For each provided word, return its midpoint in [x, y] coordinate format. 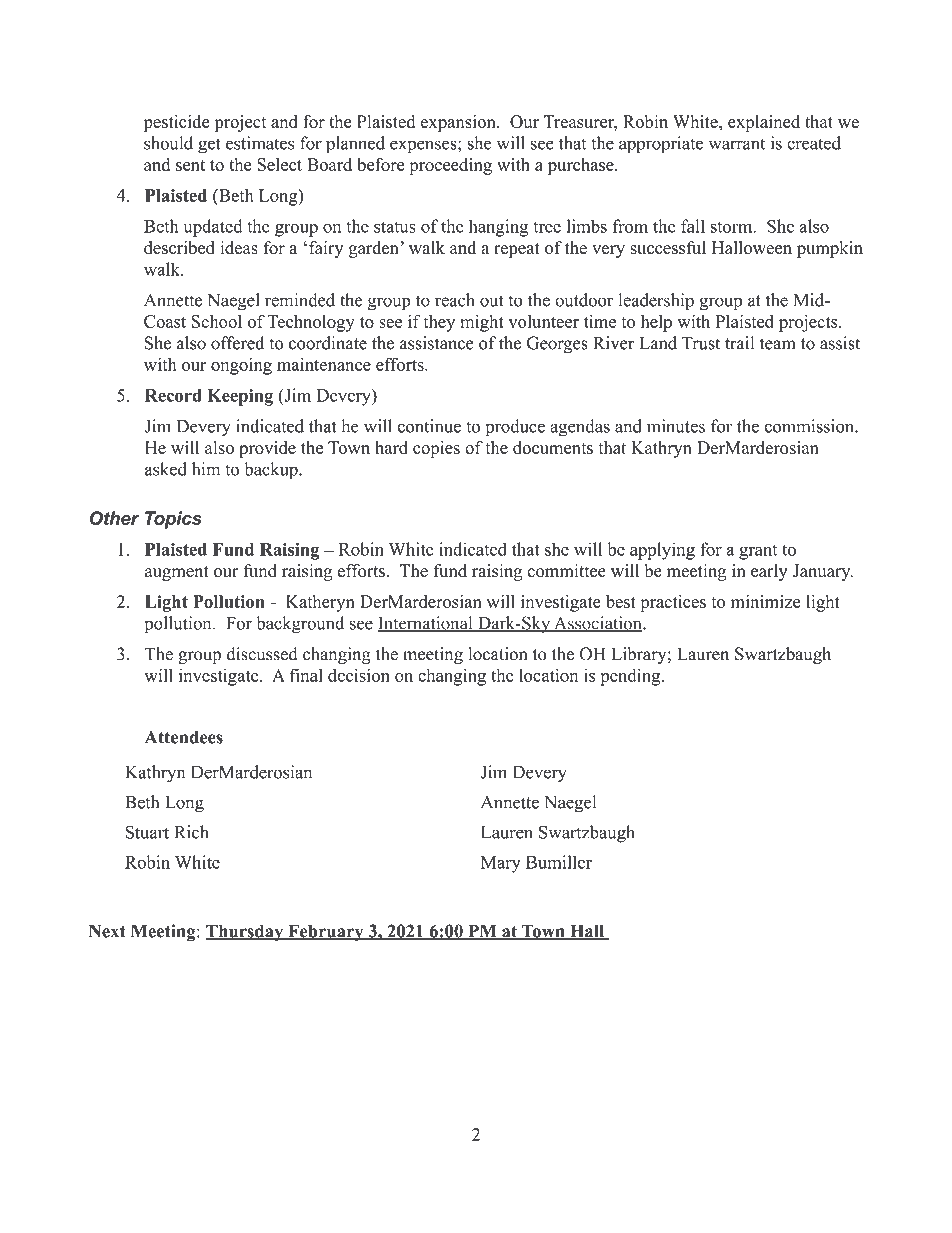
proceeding [450, 166]
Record [173, 395]
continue [429, 426]
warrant [737, 144]
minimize [766, 601]
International [426, 624]
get [209, 146]
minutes [676, 426]
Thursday [245, 933]
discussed [262, 654]
